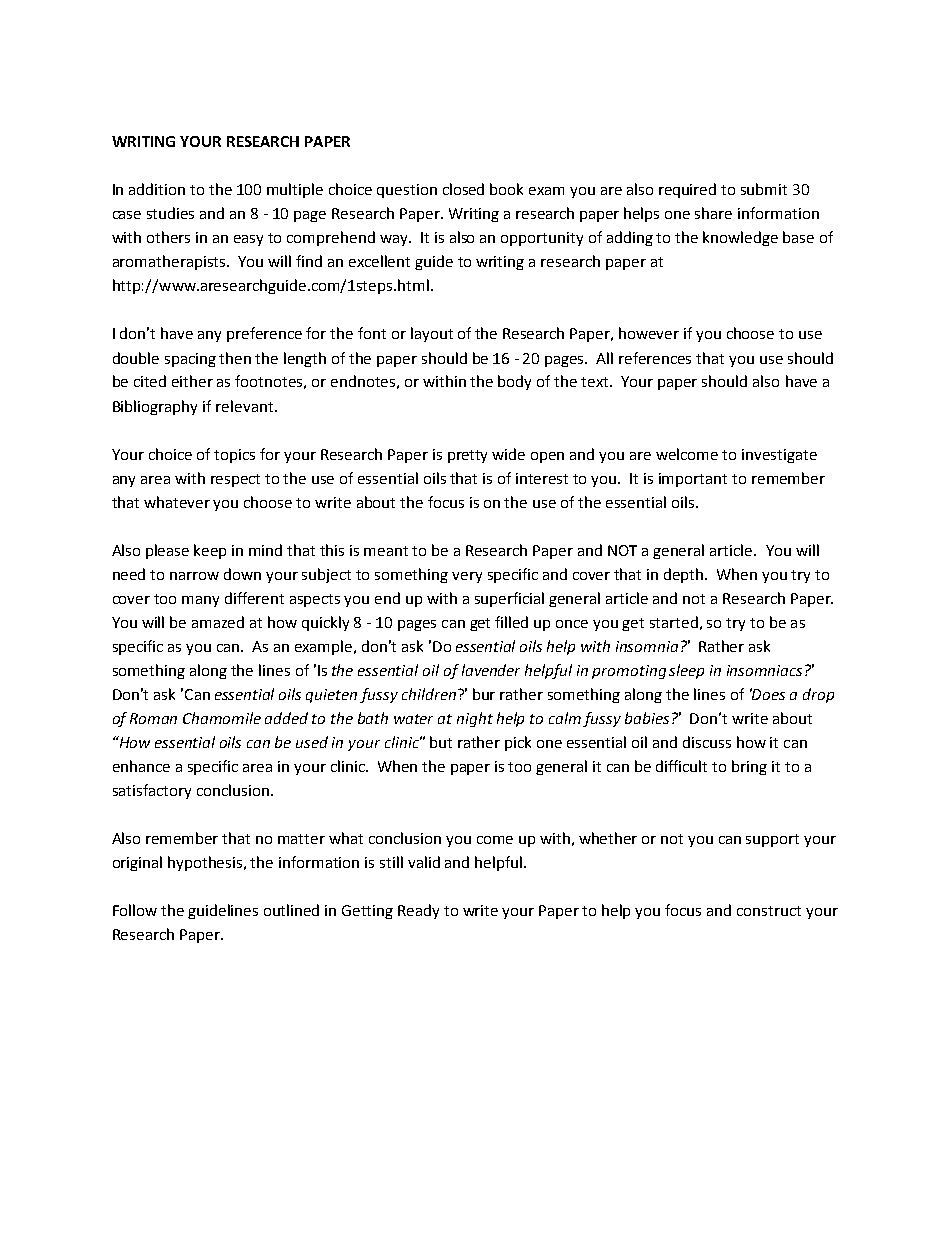 This screenshot has width=952, height=1233. Describe the element at coordinates (418, 911) in the screenshot. I see `Ready` at that location.
